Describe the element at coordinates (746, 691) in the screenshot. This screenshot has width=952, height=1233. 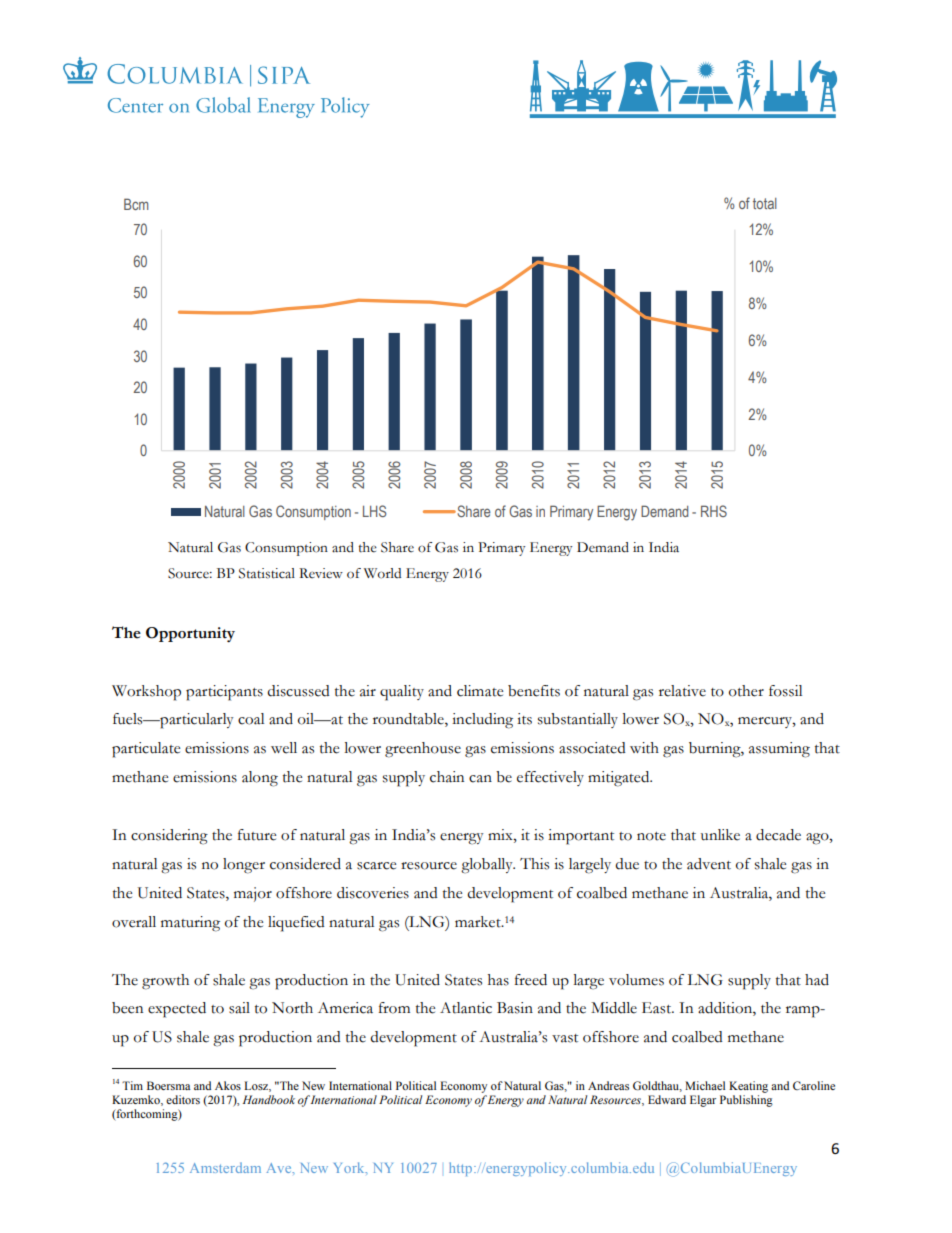
I see `other` at that location.
